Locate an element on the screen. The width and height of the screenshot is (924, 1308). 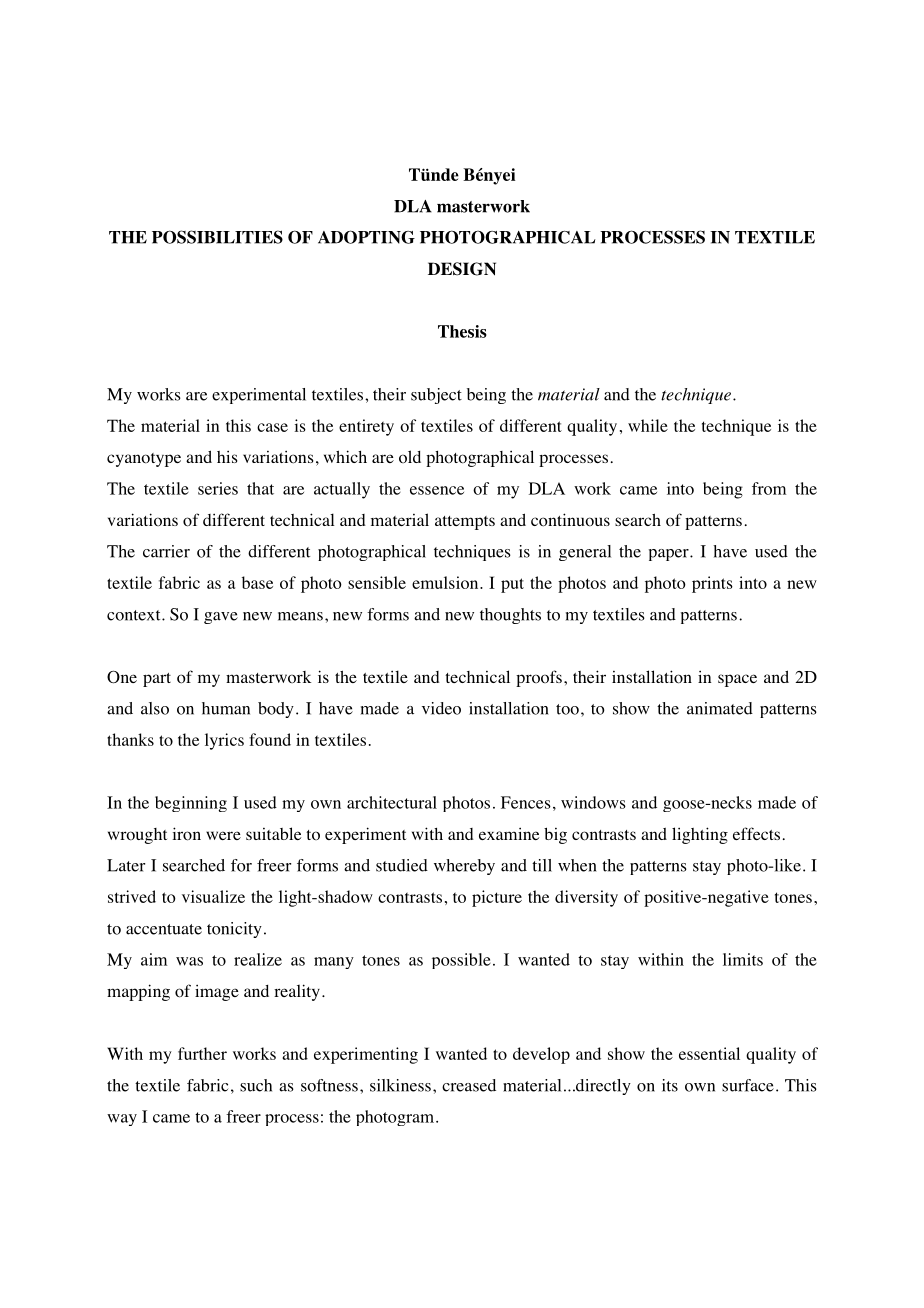
lyrics is located at coordinates (224, 741).
